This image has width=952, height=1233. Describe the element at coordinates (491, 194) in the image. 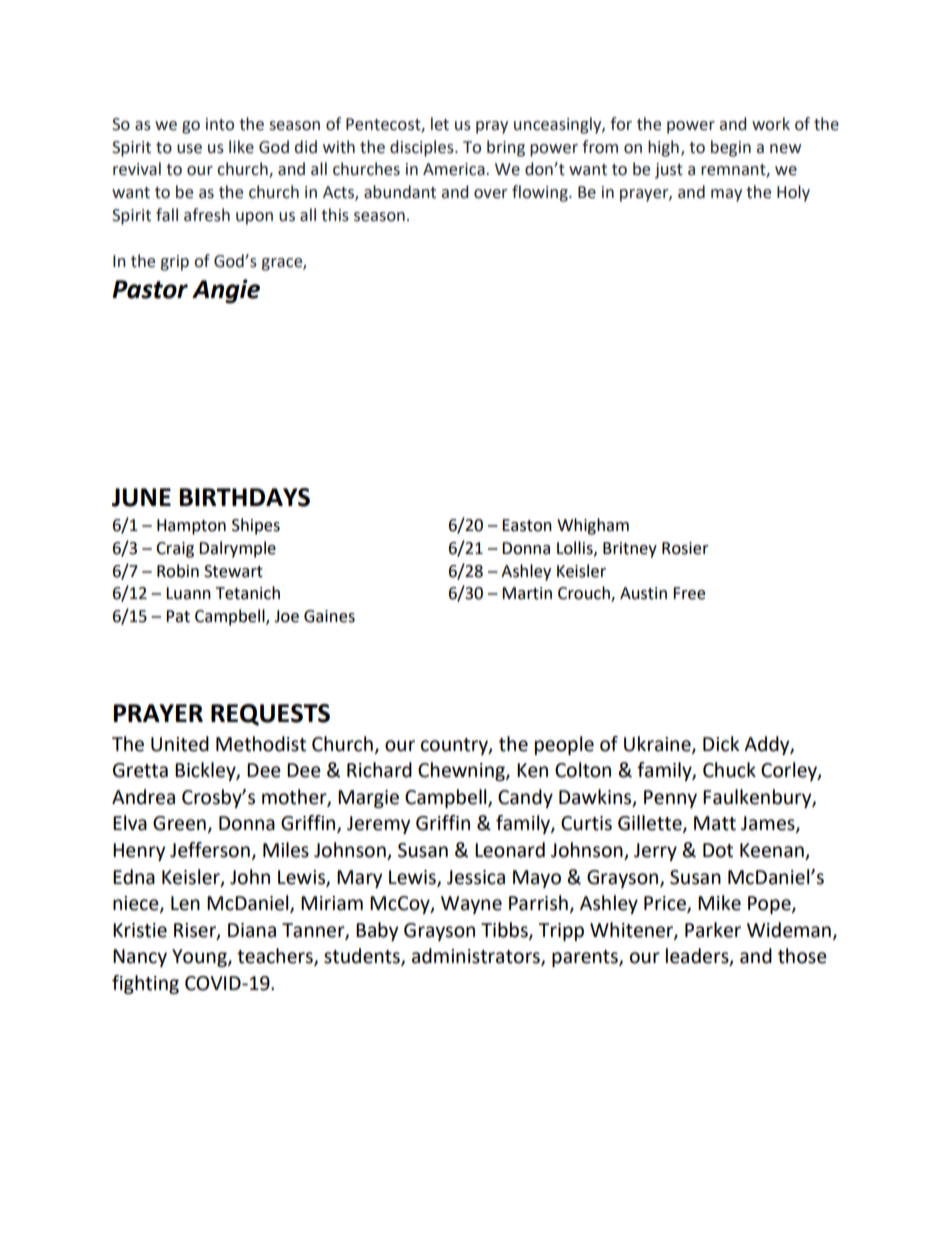

I see `over` at that location.
